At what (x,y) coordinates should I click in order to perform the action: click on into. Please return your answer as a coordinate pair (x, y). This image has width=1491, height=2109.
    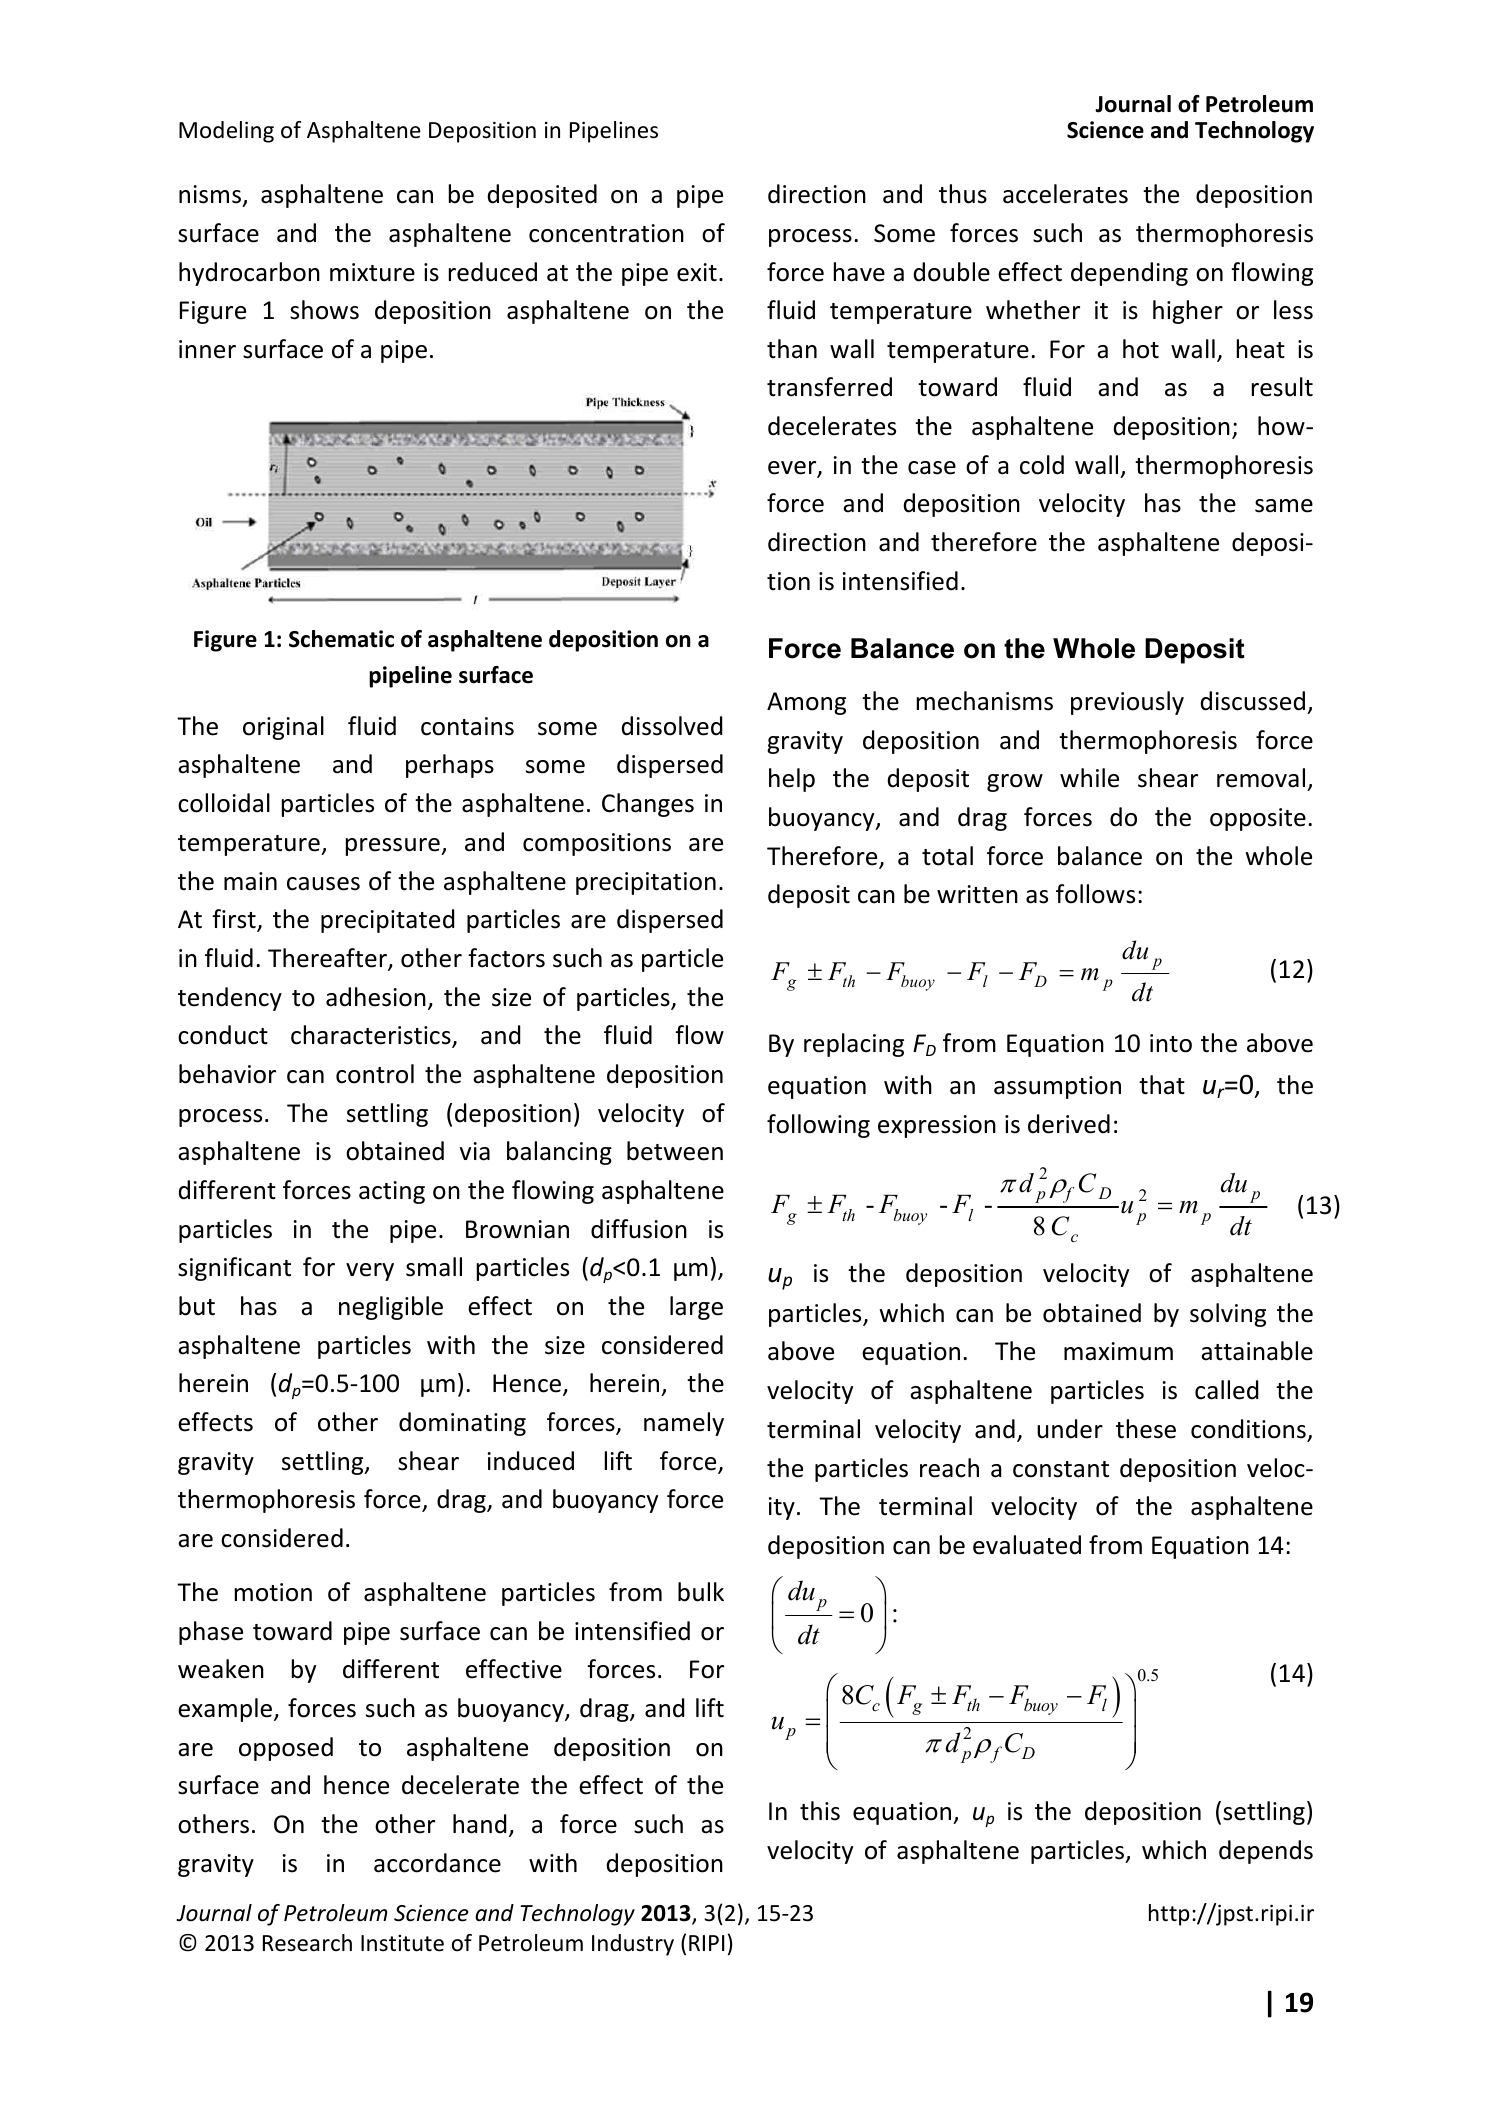
    Looking at the image, I should click on (1171, 1043).
